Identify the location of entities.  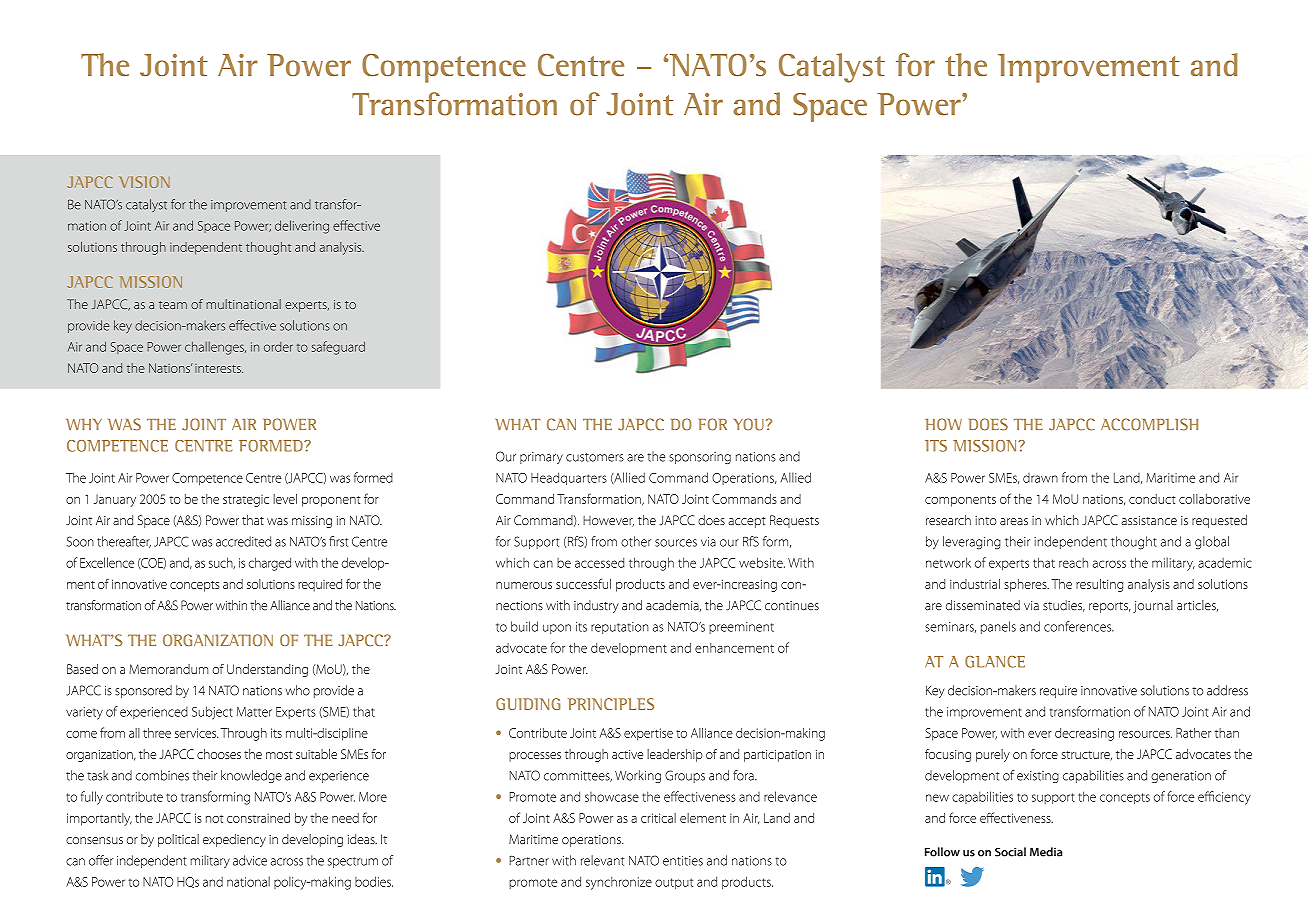
(683, 861).
